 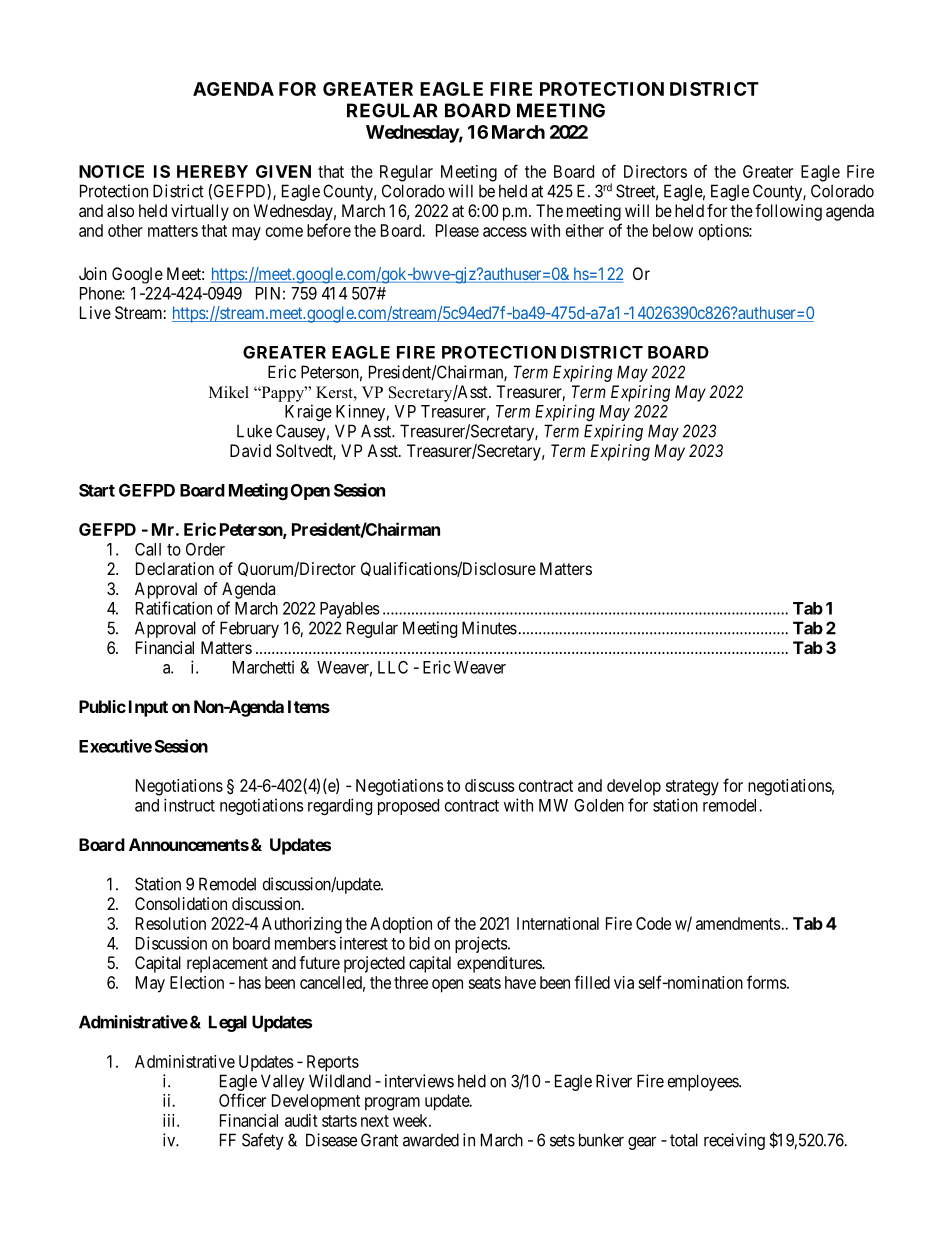 I want to click on strategy, so click(x=692, y=788).
